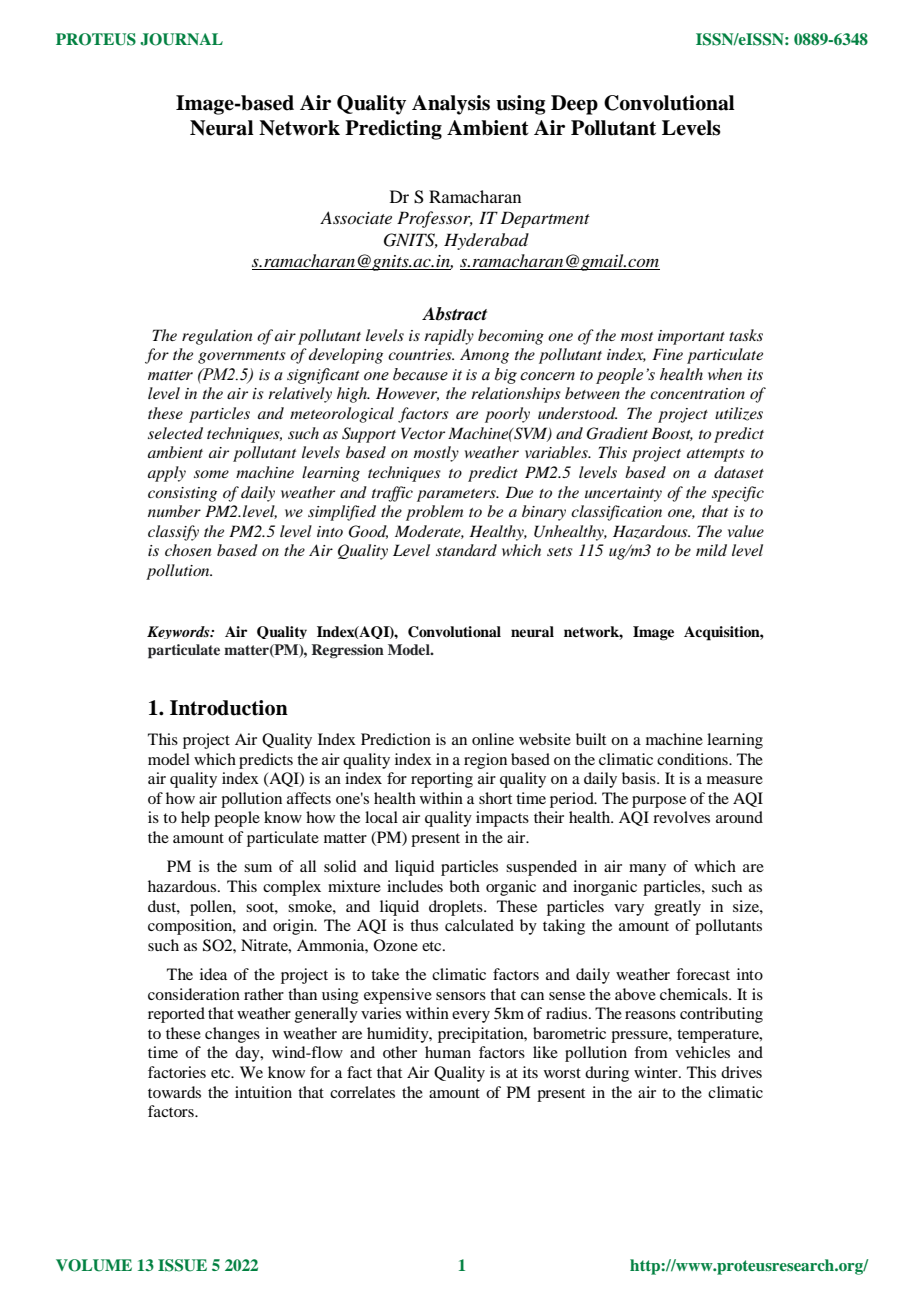 This image has width=924, height=1308. Describe the element at coordinates (181, 39) in the image. I see `JOURNAL` at that location.
